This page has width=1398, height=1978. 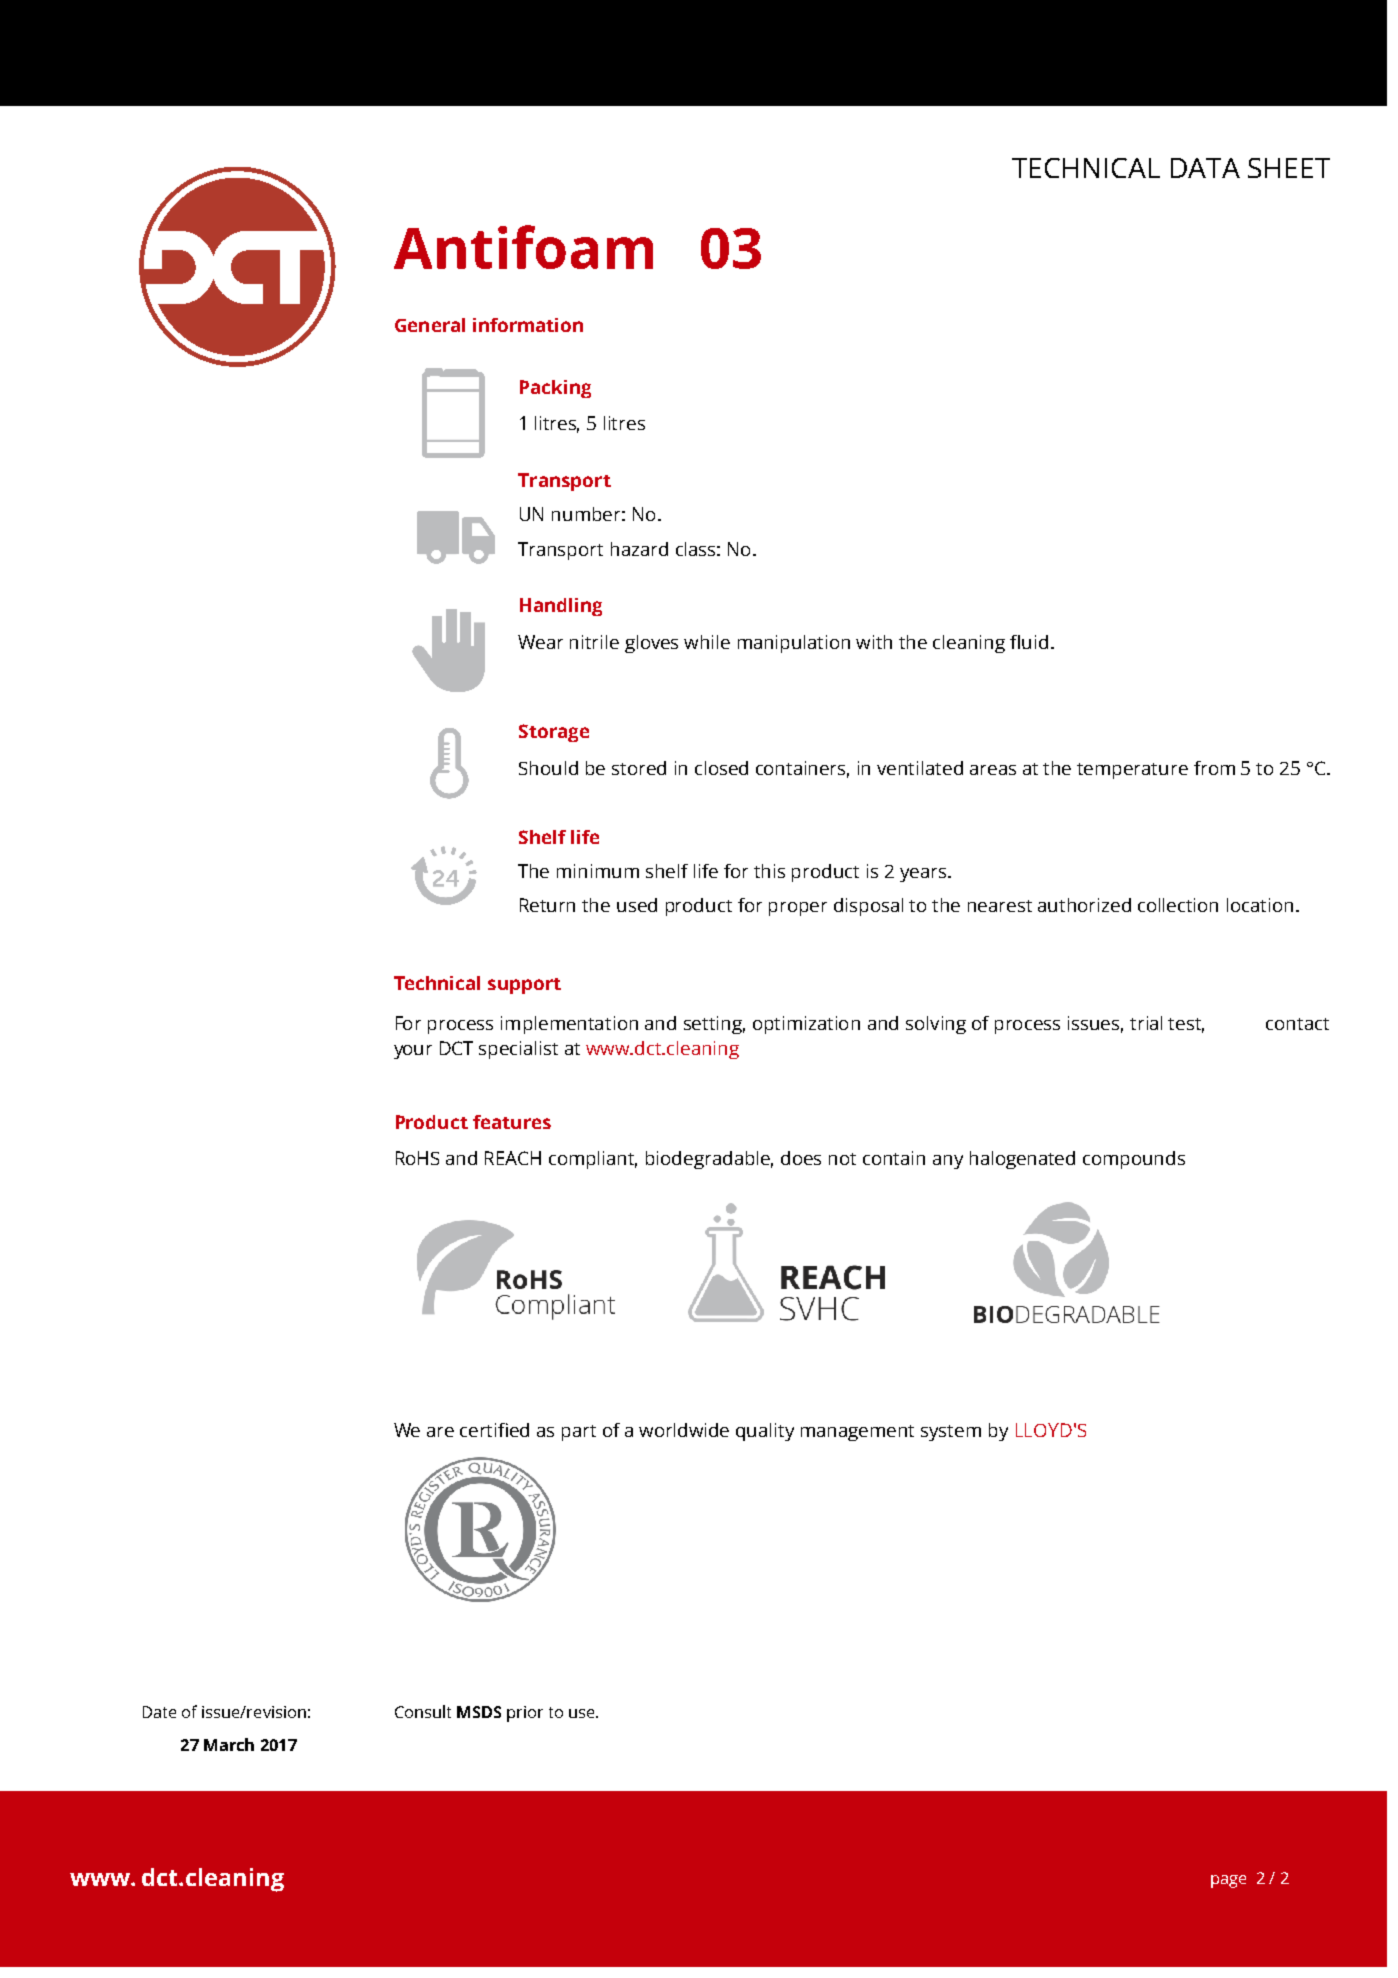 What do you see at coordinates (1029, 642) in the page?
I see `fluid` at bounding box center [1029, 642].
